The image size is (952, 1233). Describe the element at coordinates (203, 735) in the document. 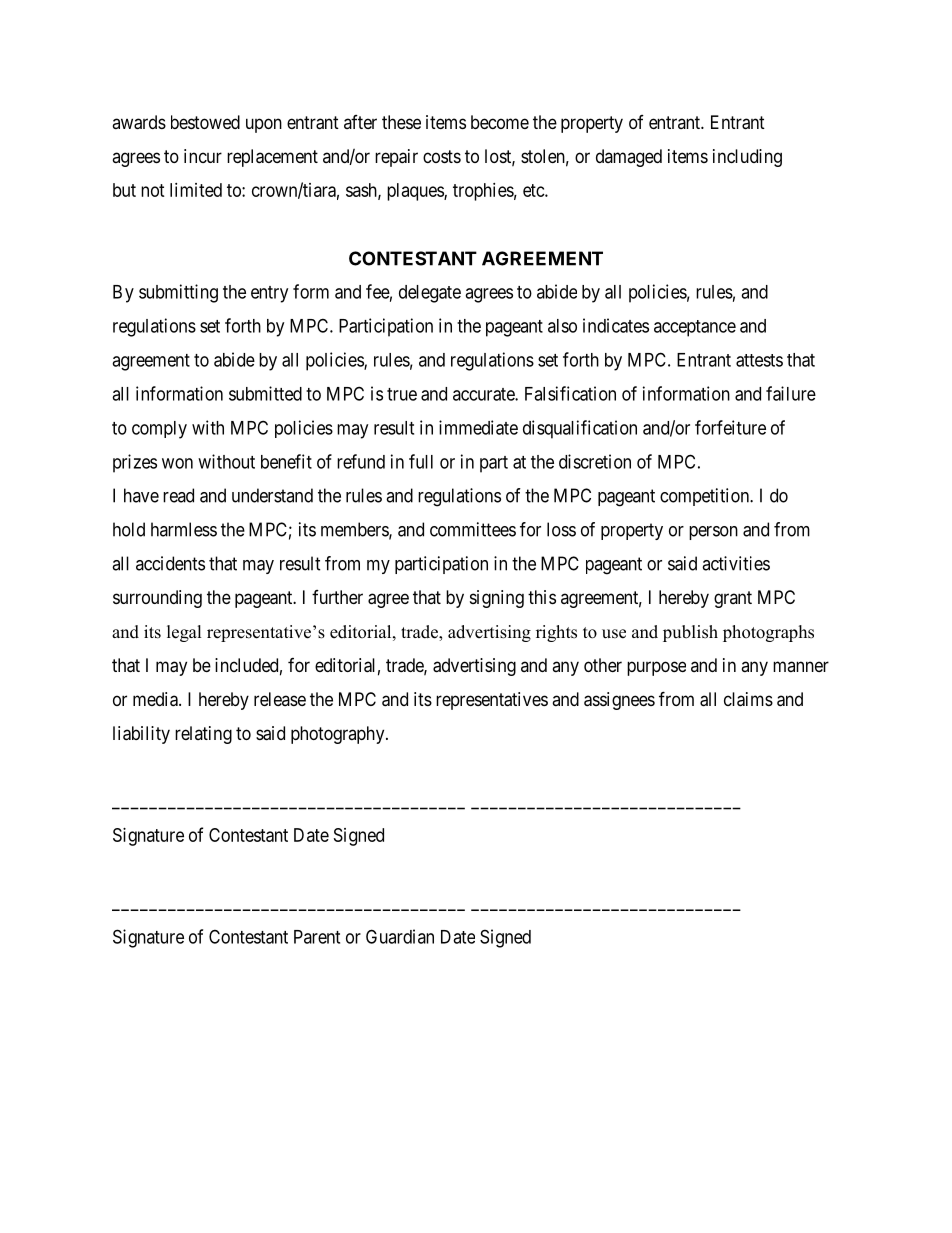

I see `relating` at that location.
